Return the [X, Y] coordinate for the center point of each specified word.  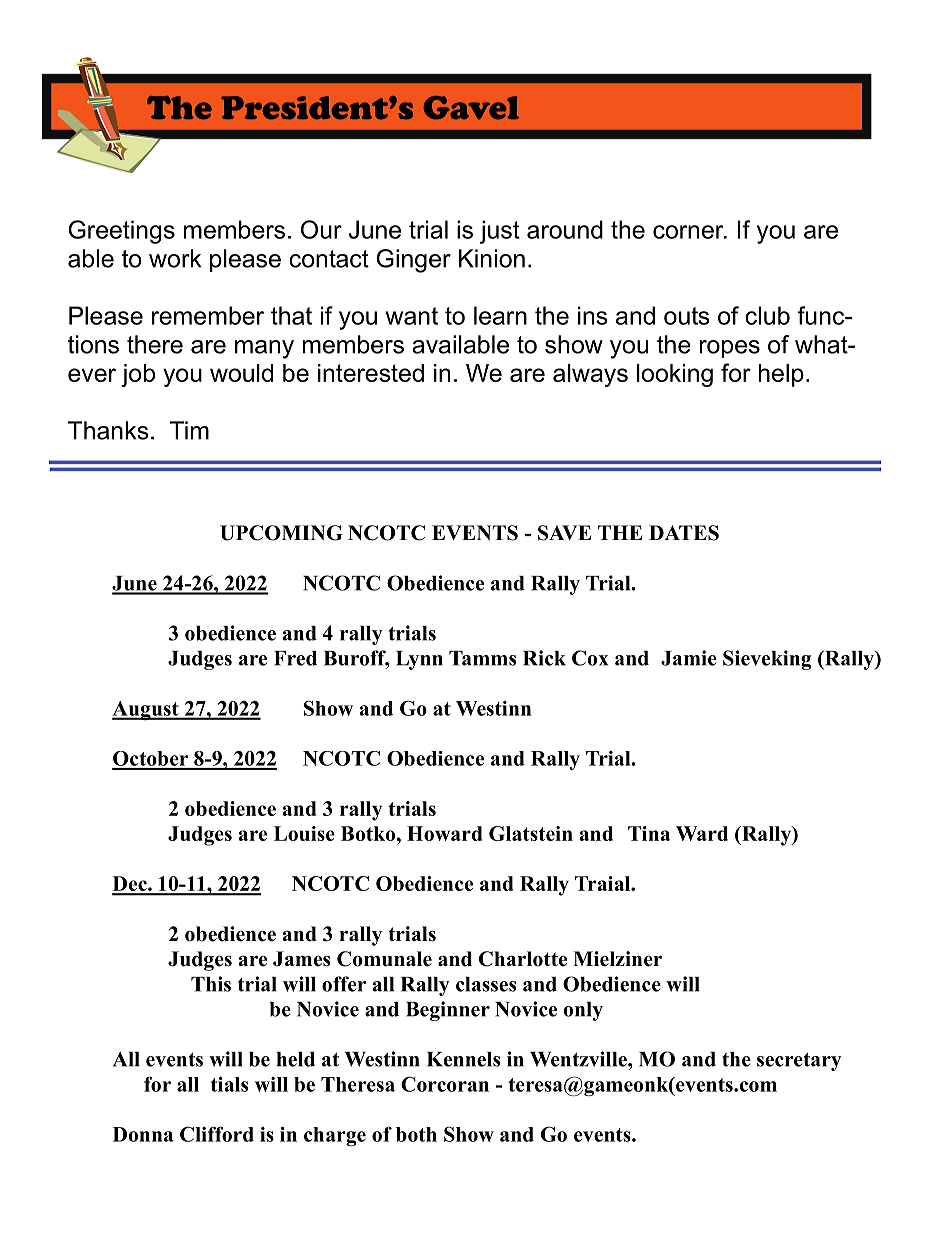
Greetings [122, 232]
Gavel [471, 108]
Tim [189, 430]
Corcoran [445, 1084]
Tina [649, 833]
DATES [684, 533]
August [146, 710]
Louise [304, 833]
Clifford [217, 1134]
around [565, 229]
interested [371, 373]
